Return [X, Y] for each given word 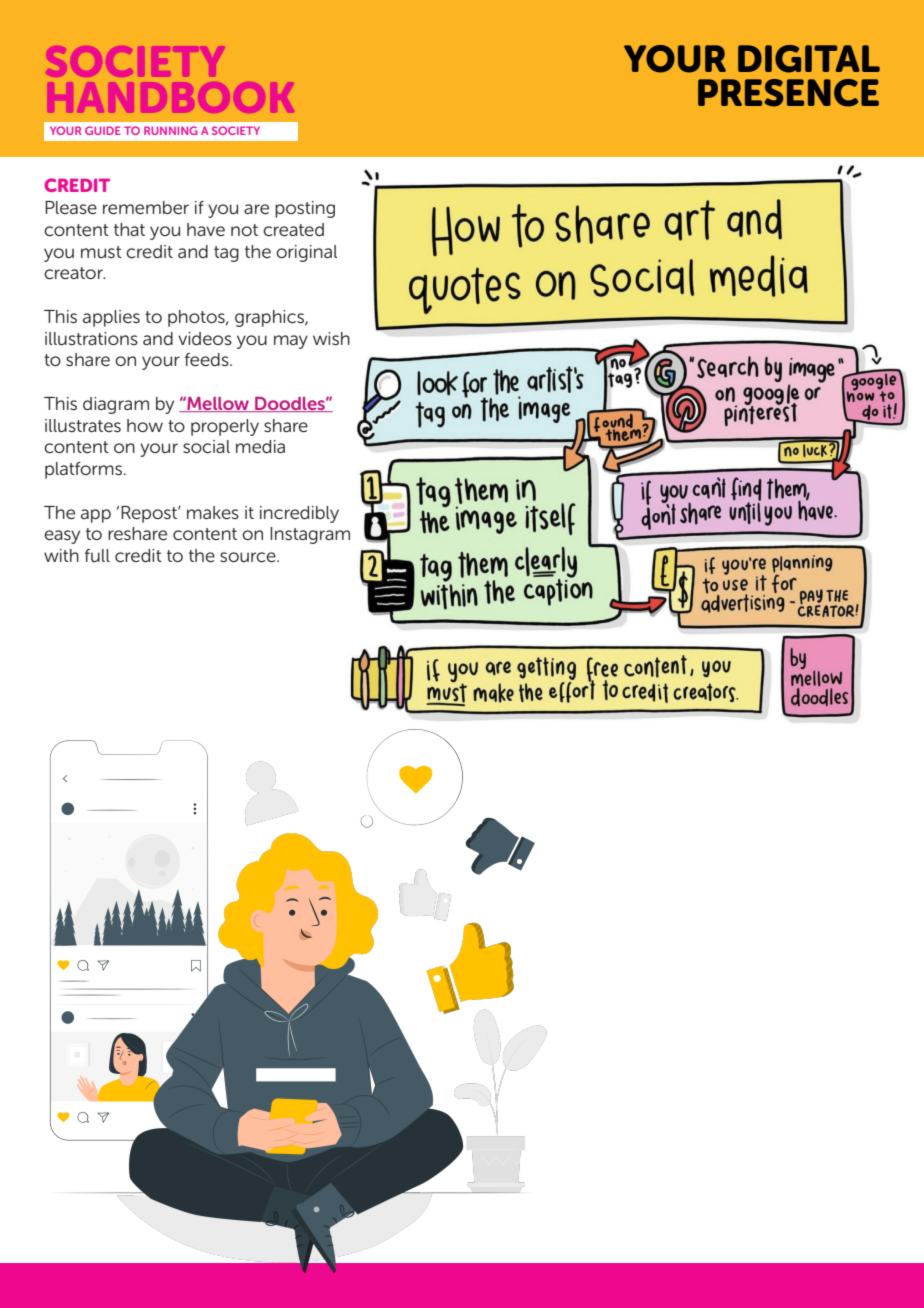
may [291, 342]
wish [331, 338]
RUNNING [171, 130]
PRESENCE [788, 93]
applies [111, 318]
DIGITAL [809, 59]
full [97, 555]
